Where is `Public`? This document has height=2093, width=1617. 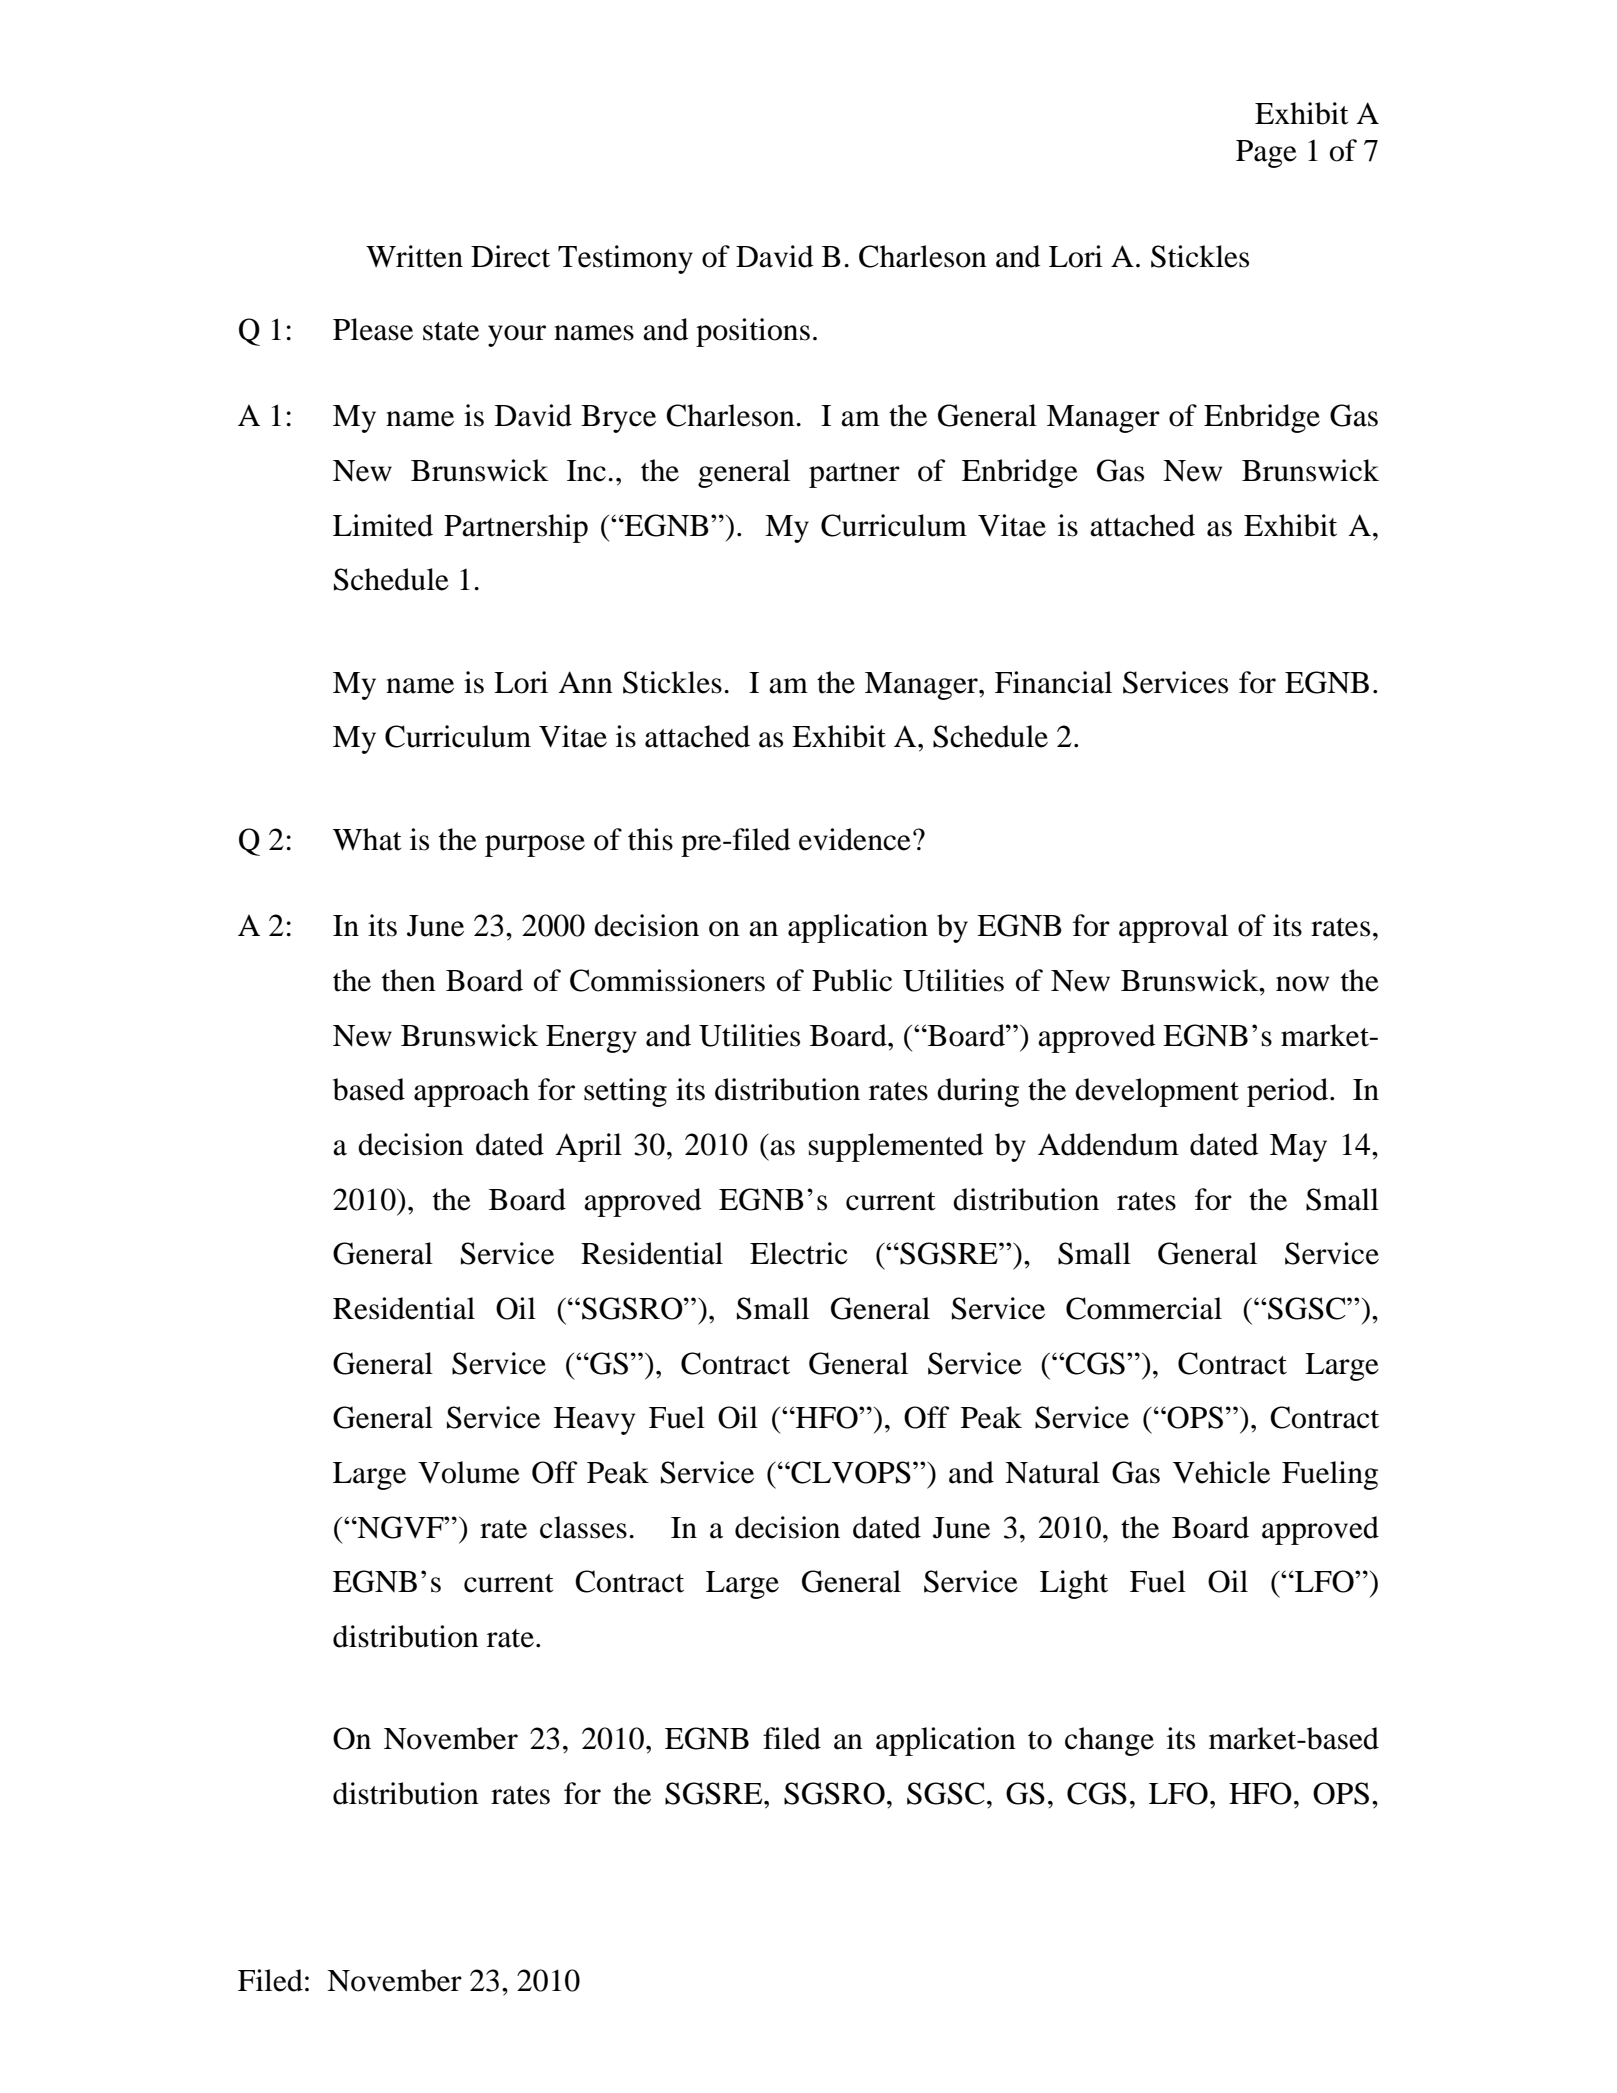
Public is located at coordinates (852, 980).
